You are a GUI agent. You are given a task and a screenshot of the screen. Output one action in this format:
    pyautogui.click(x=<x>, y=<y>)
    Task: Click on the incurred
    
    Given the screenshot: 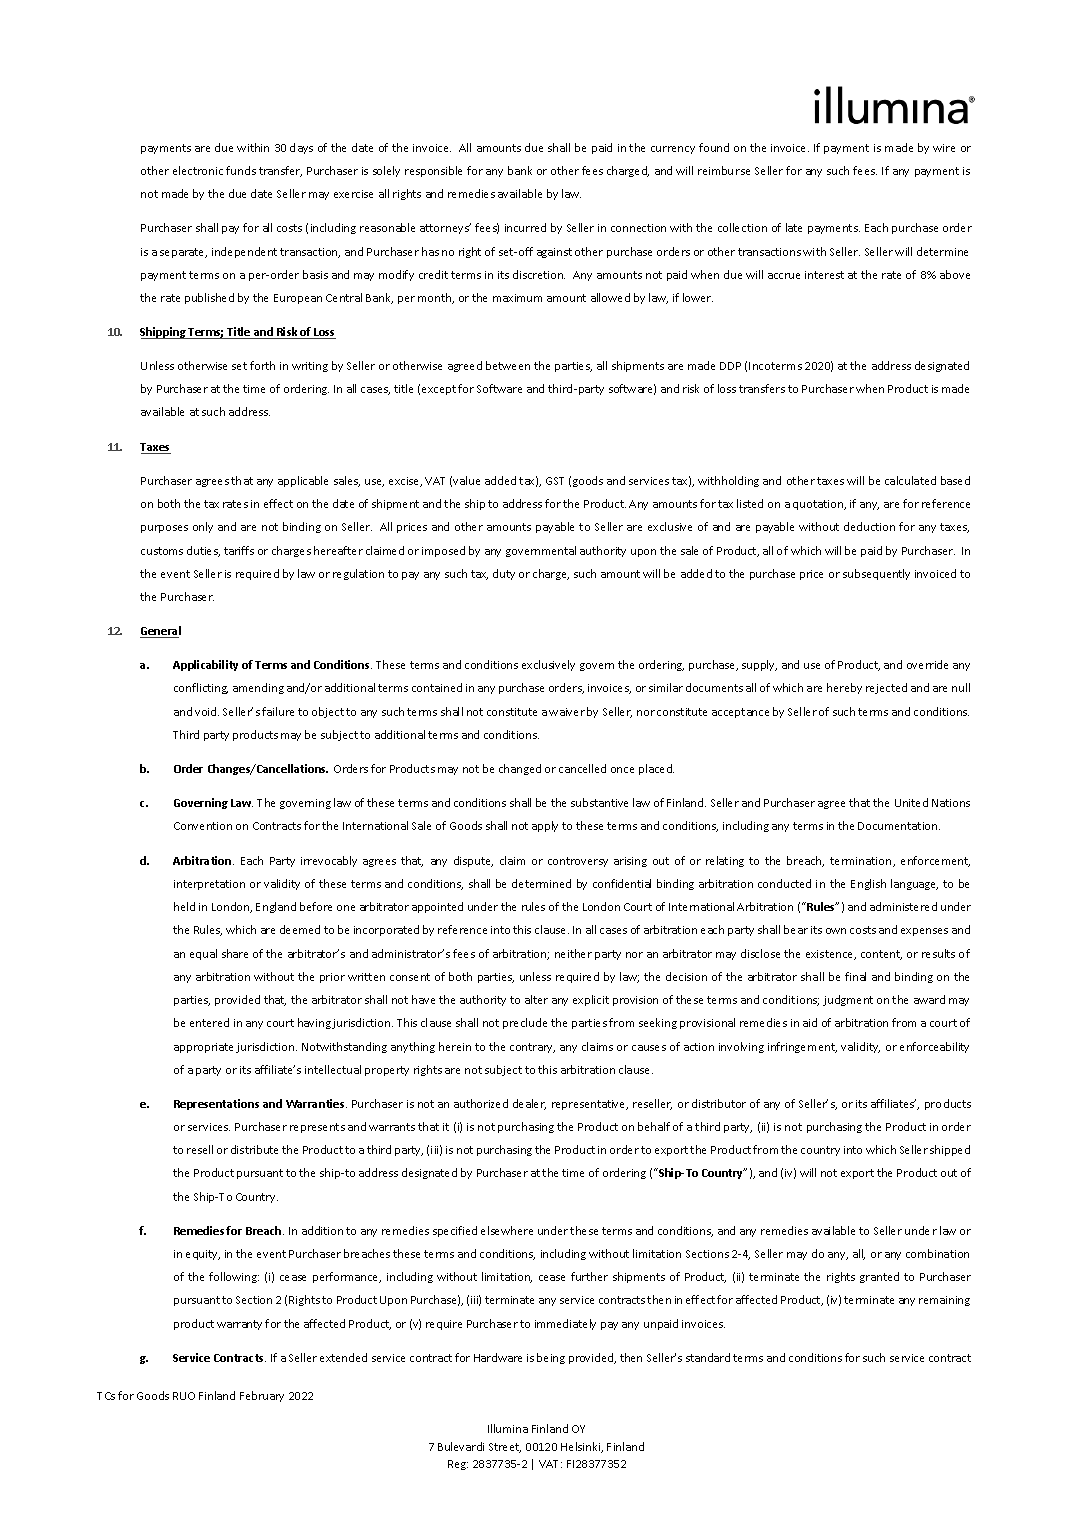 What is the action you would take?
    pyautogui.click(x=525, y=227)
